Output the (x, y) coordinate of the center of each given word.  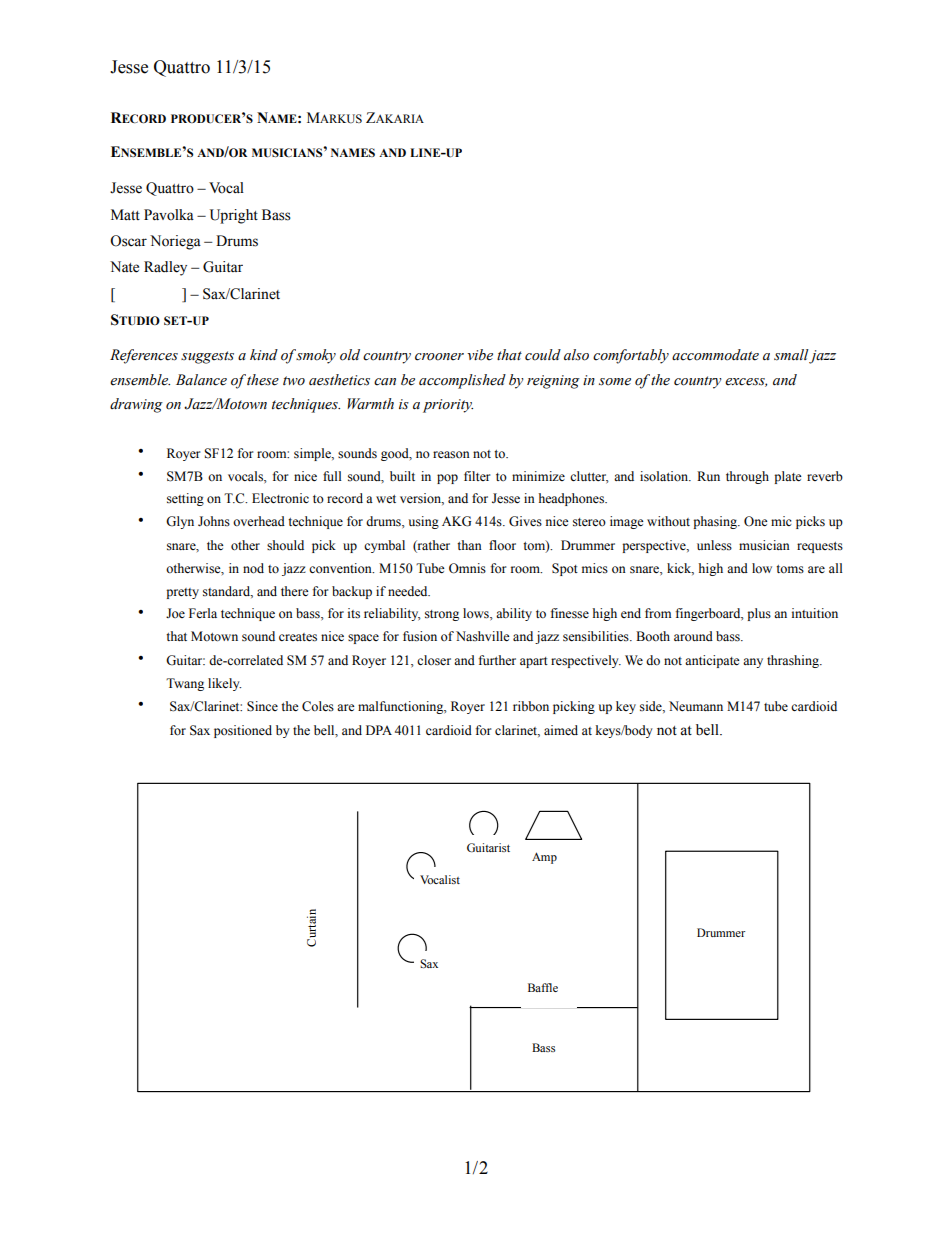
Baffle (543, 987)
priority (448, 406)
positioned (243, 731)
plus (759, 614)
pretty (182, 593)
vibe (480, 355)
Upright (234, 216)
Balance (201, 380)
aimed (561, 730)
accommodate (715, 355)
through (747, 477)
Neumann (696, 706)
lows (477, 613)
